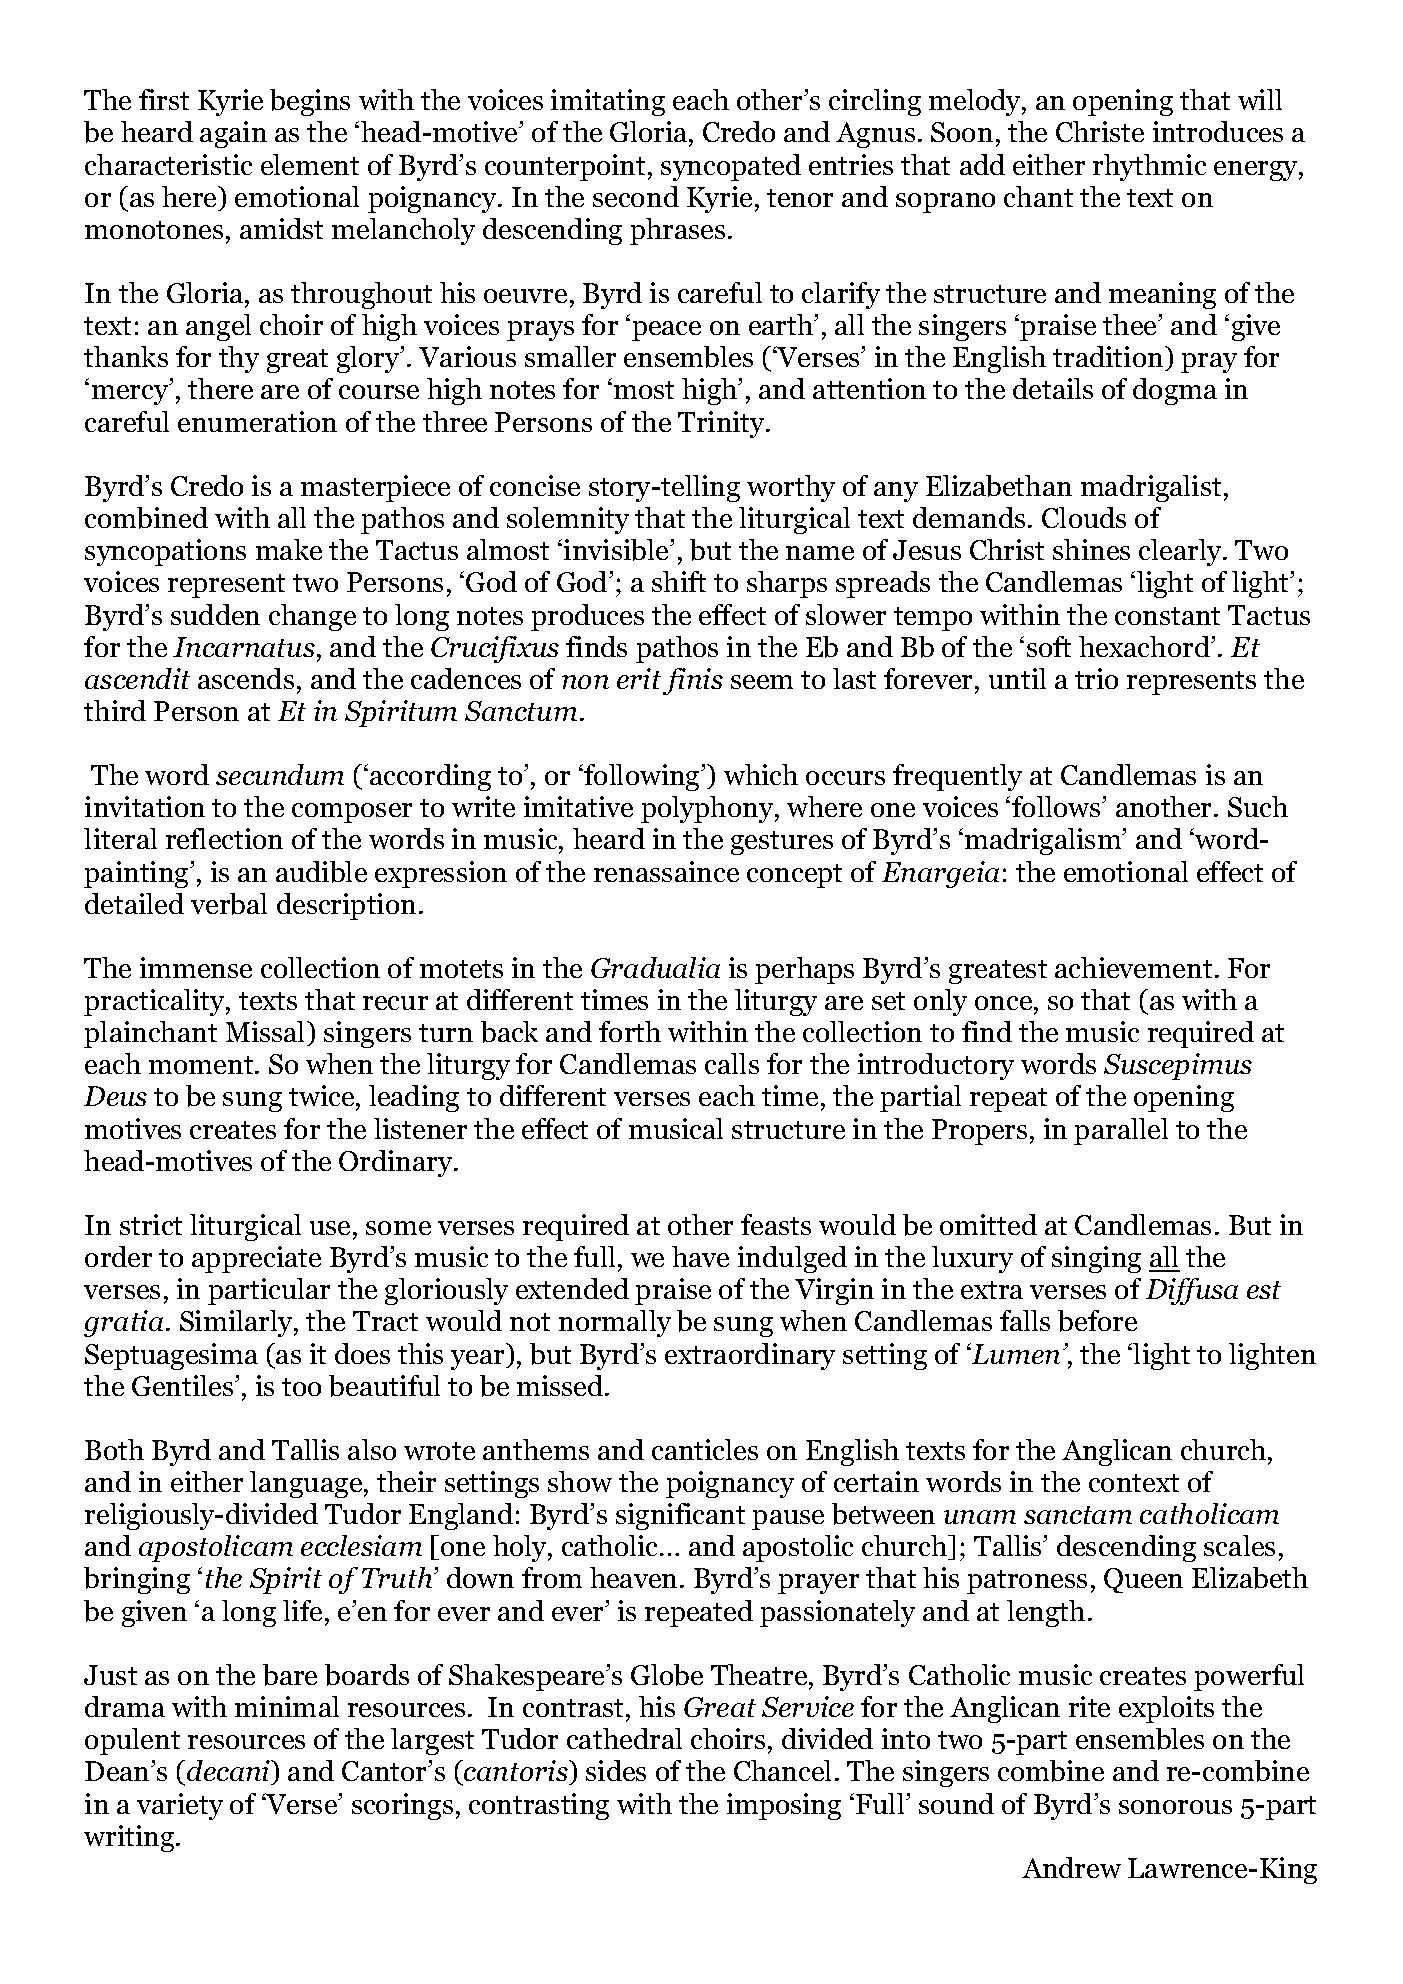 The width and height of the screenshot is (1403, 1984). I want to click on have, so click(700, 1256).
